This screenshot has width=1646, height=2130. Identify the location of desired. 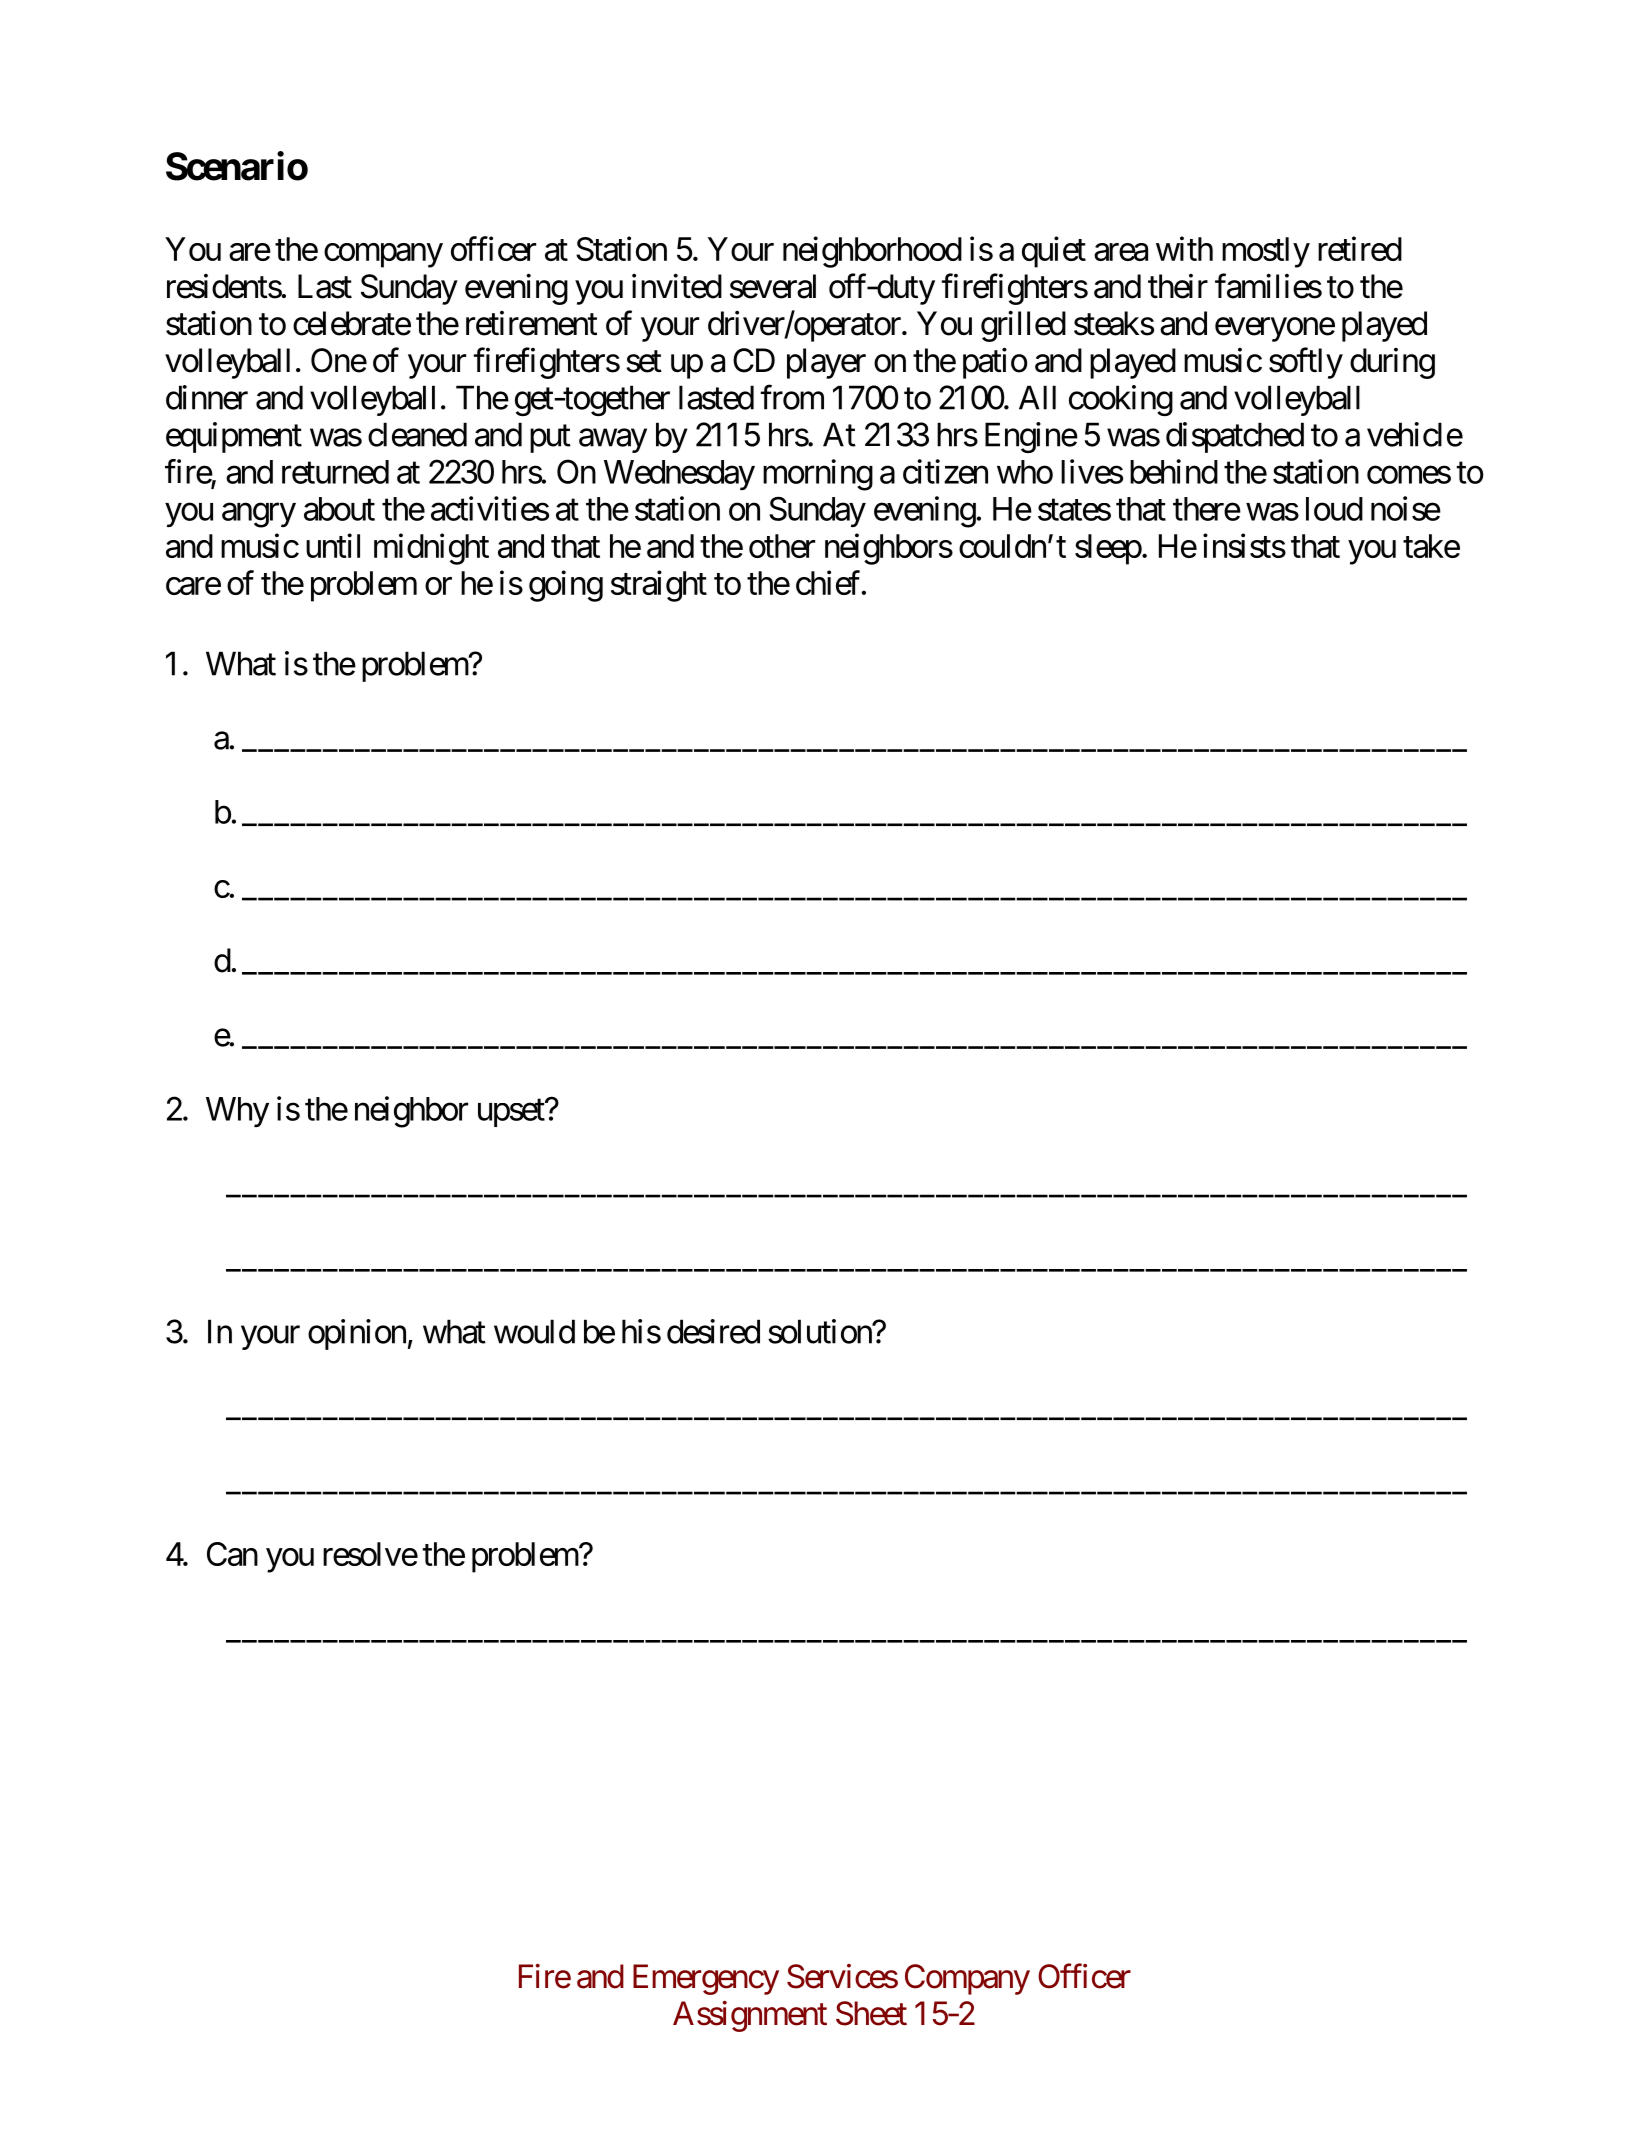
(713, 1331).
